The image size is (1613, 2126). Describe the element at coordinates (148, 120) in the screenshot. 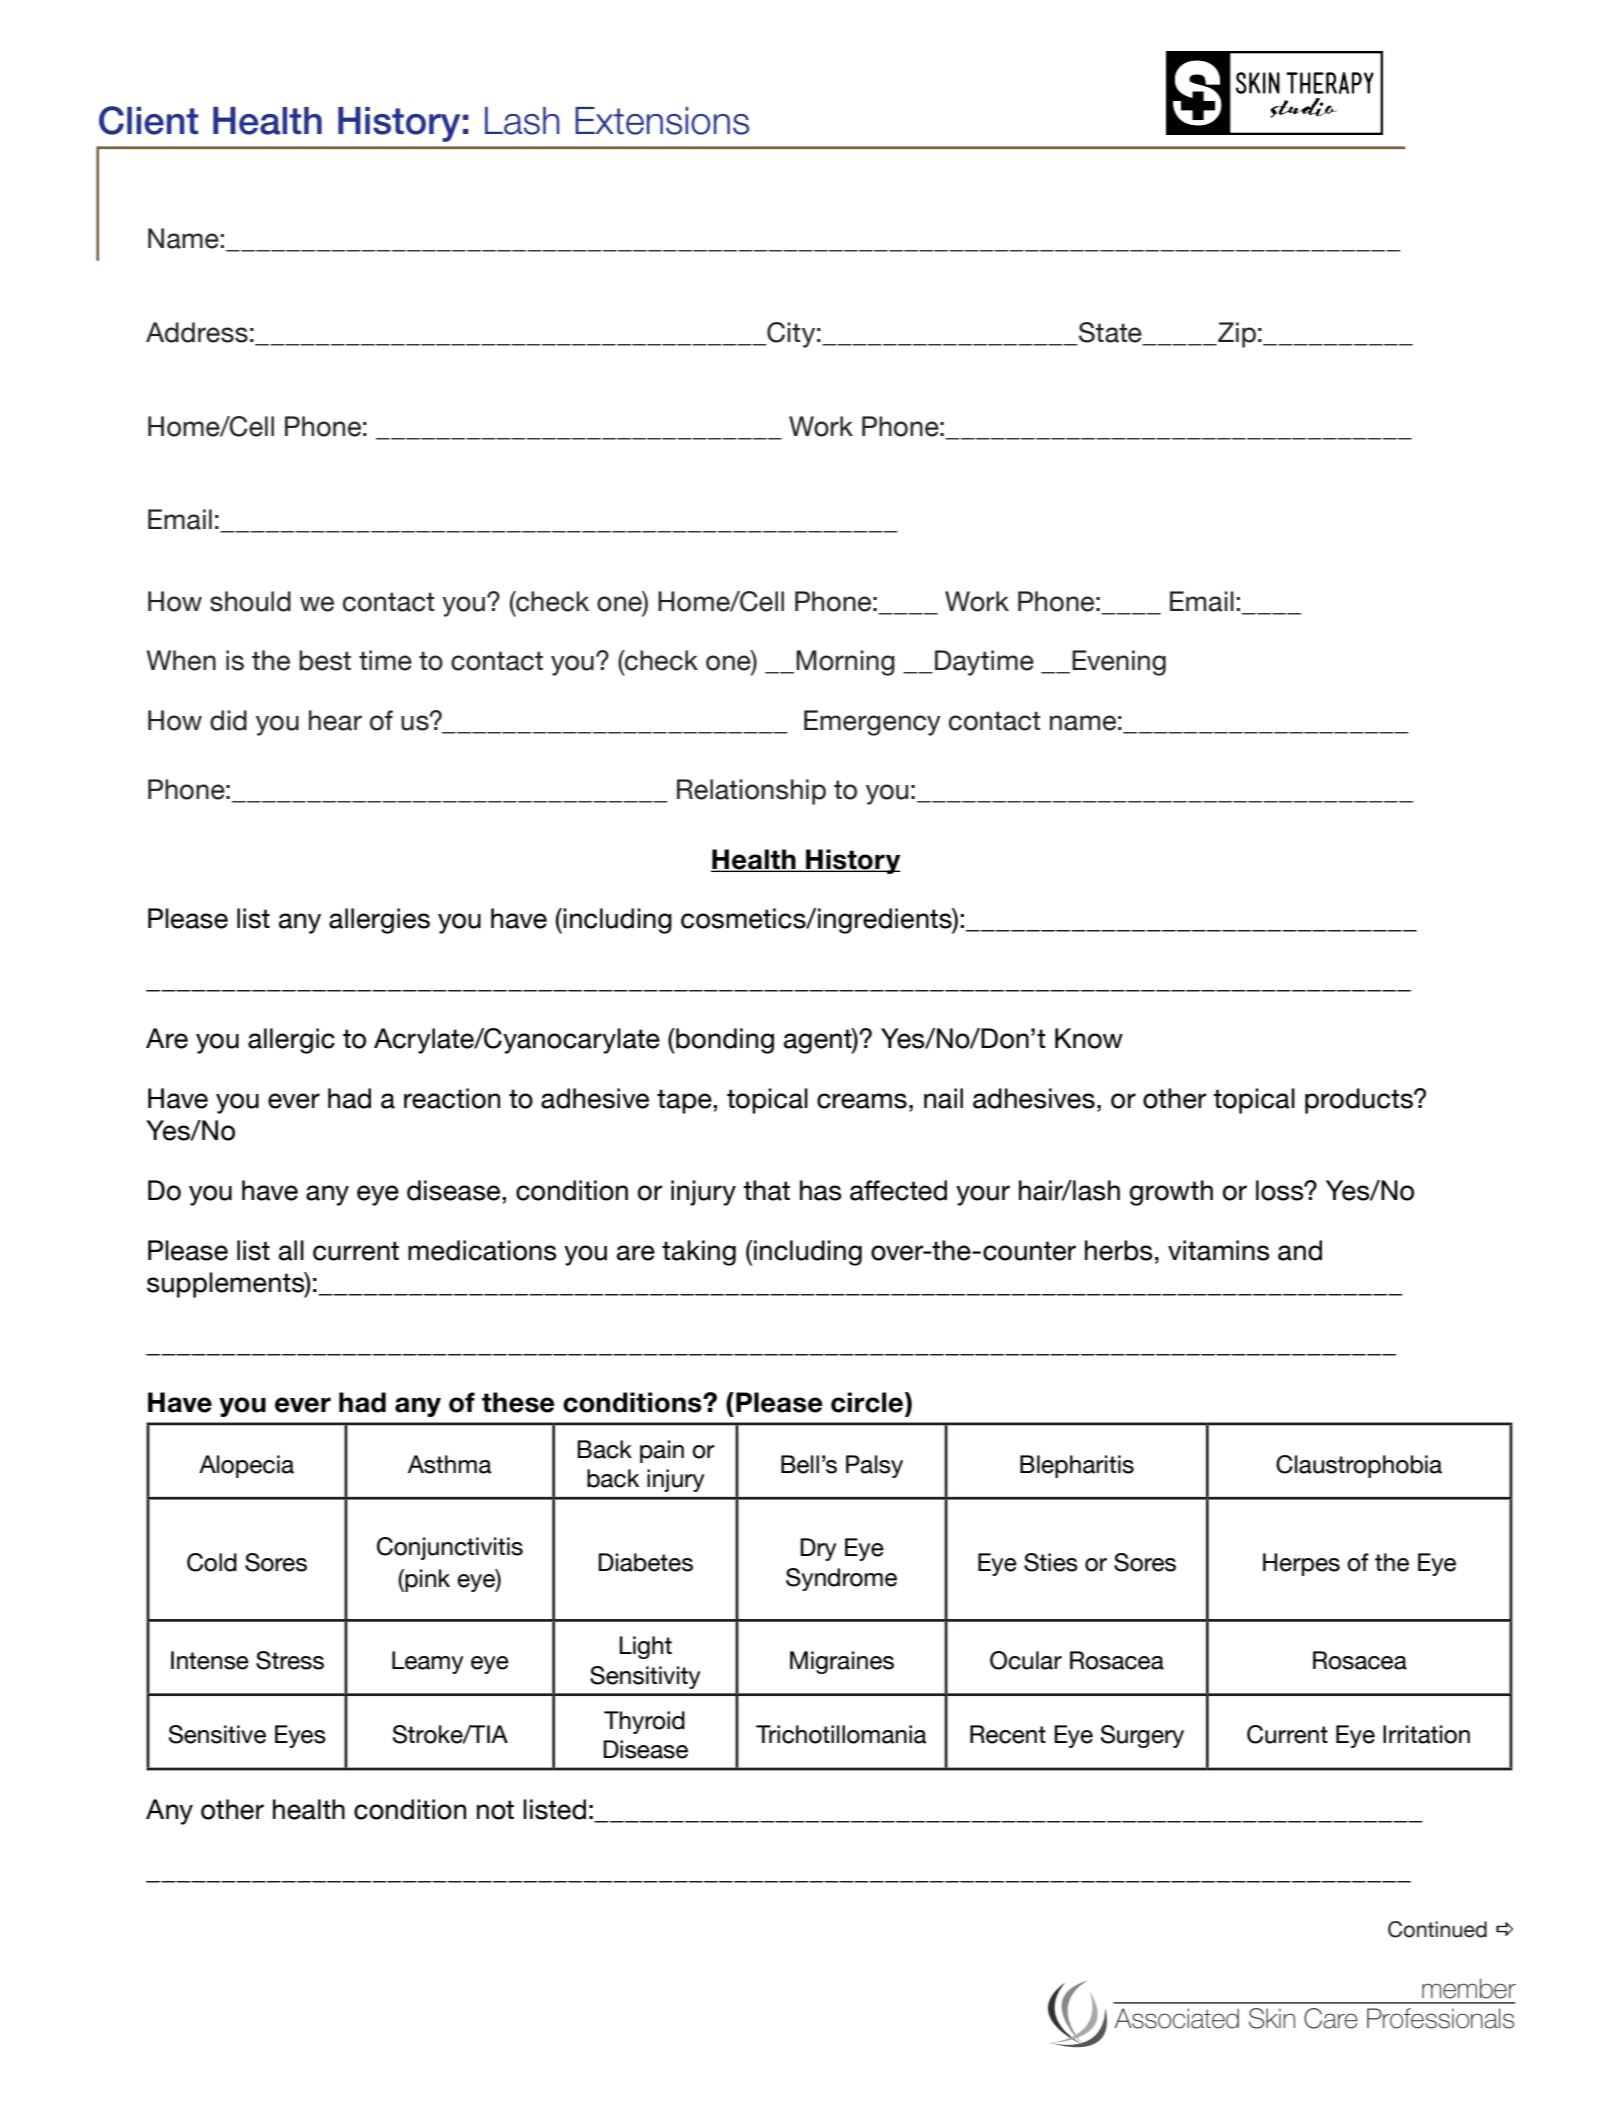

I see `Client` at that location.
